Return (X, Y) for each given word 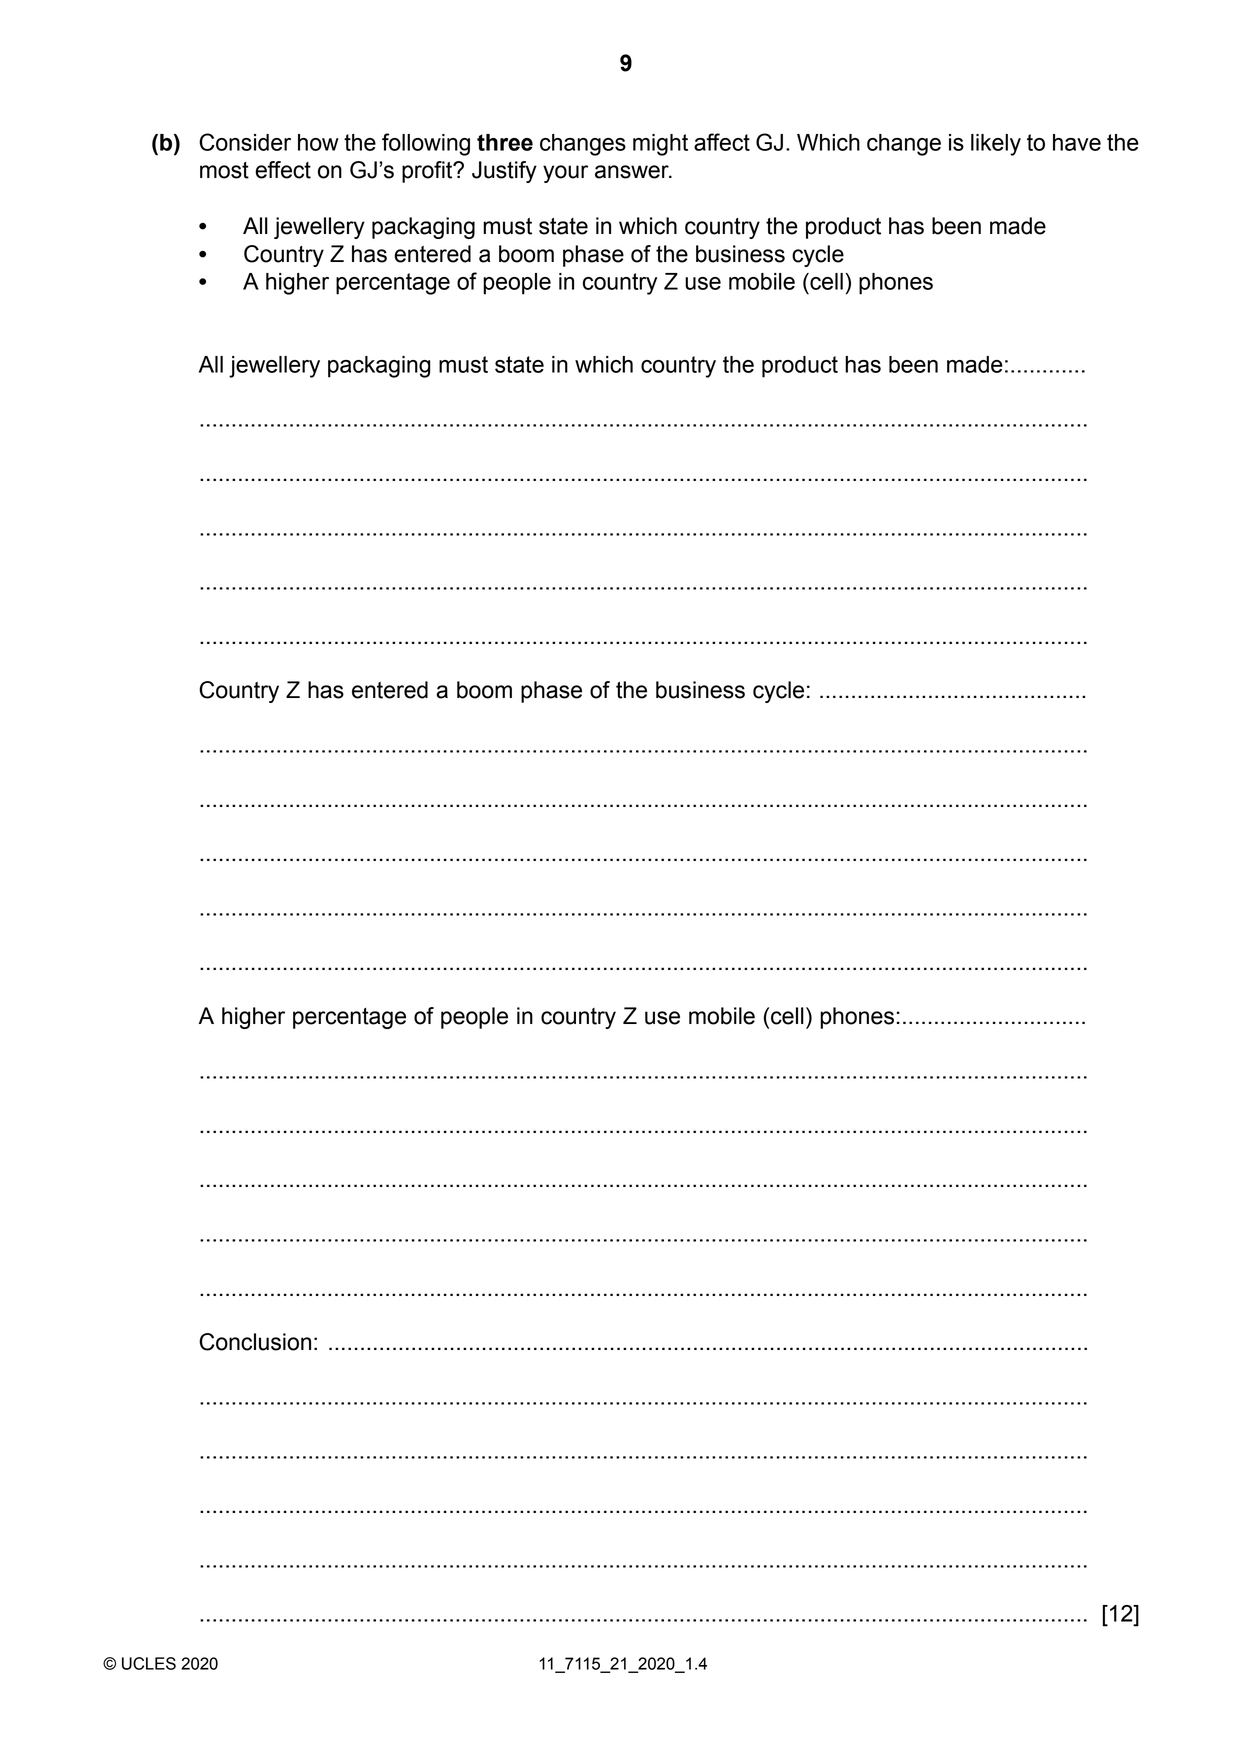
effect (283, 170)
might (660, 145)
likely (996, 145)
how (318, 142)
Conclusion (255, 1342)
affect (722, 142)
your (565, 174)
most (224, 170)
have (1077, 142)
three (505, 142)
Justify (504, 172)
